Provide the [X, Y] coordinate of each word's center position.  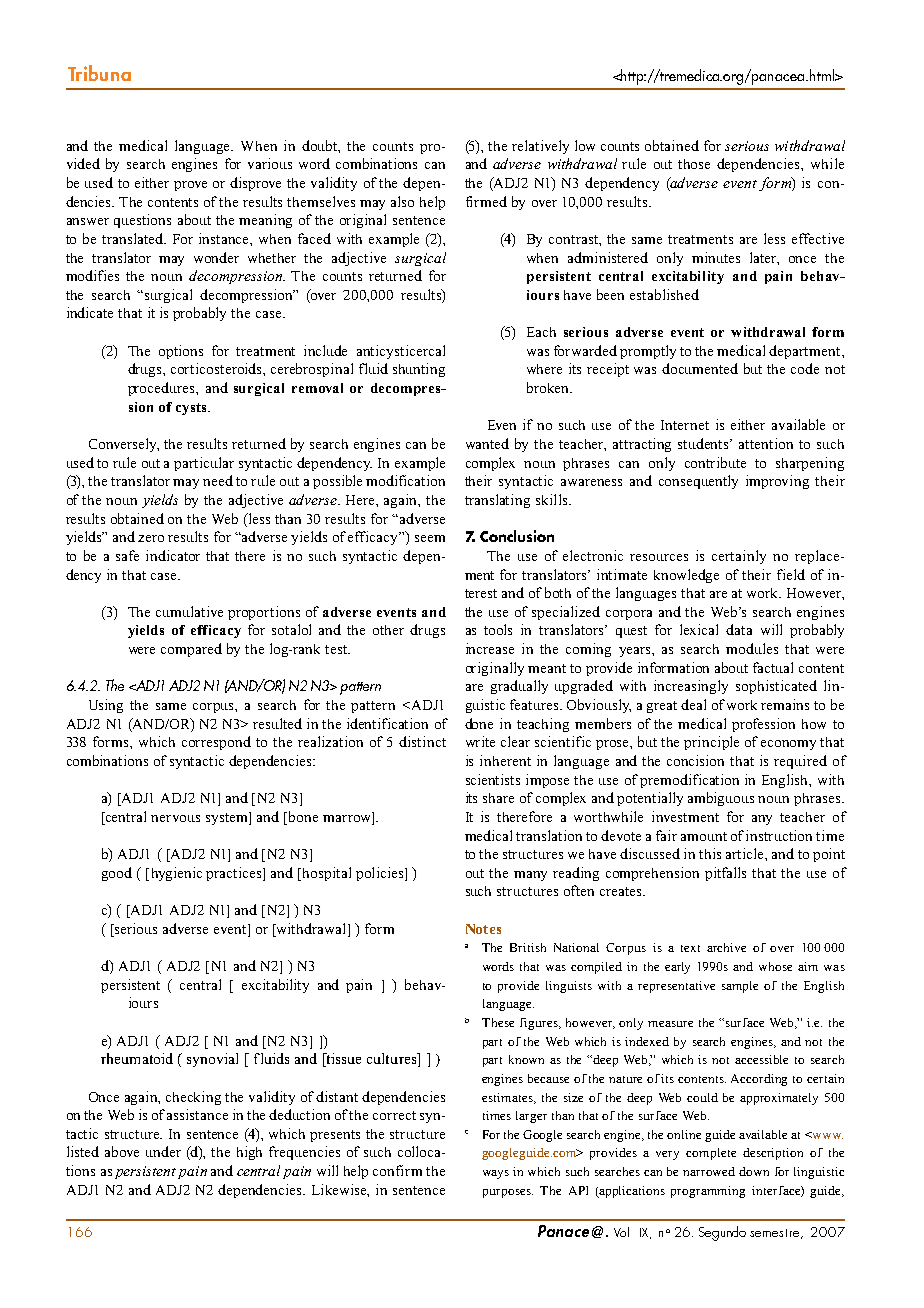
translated [134, 238]
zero [151, 538]
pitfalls [725, 874]
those [694, 164]
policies [381, 874]
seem [430, 538]
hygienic [175, 874]
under [163, 1151]
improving [777, 482]
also [402, 201]
